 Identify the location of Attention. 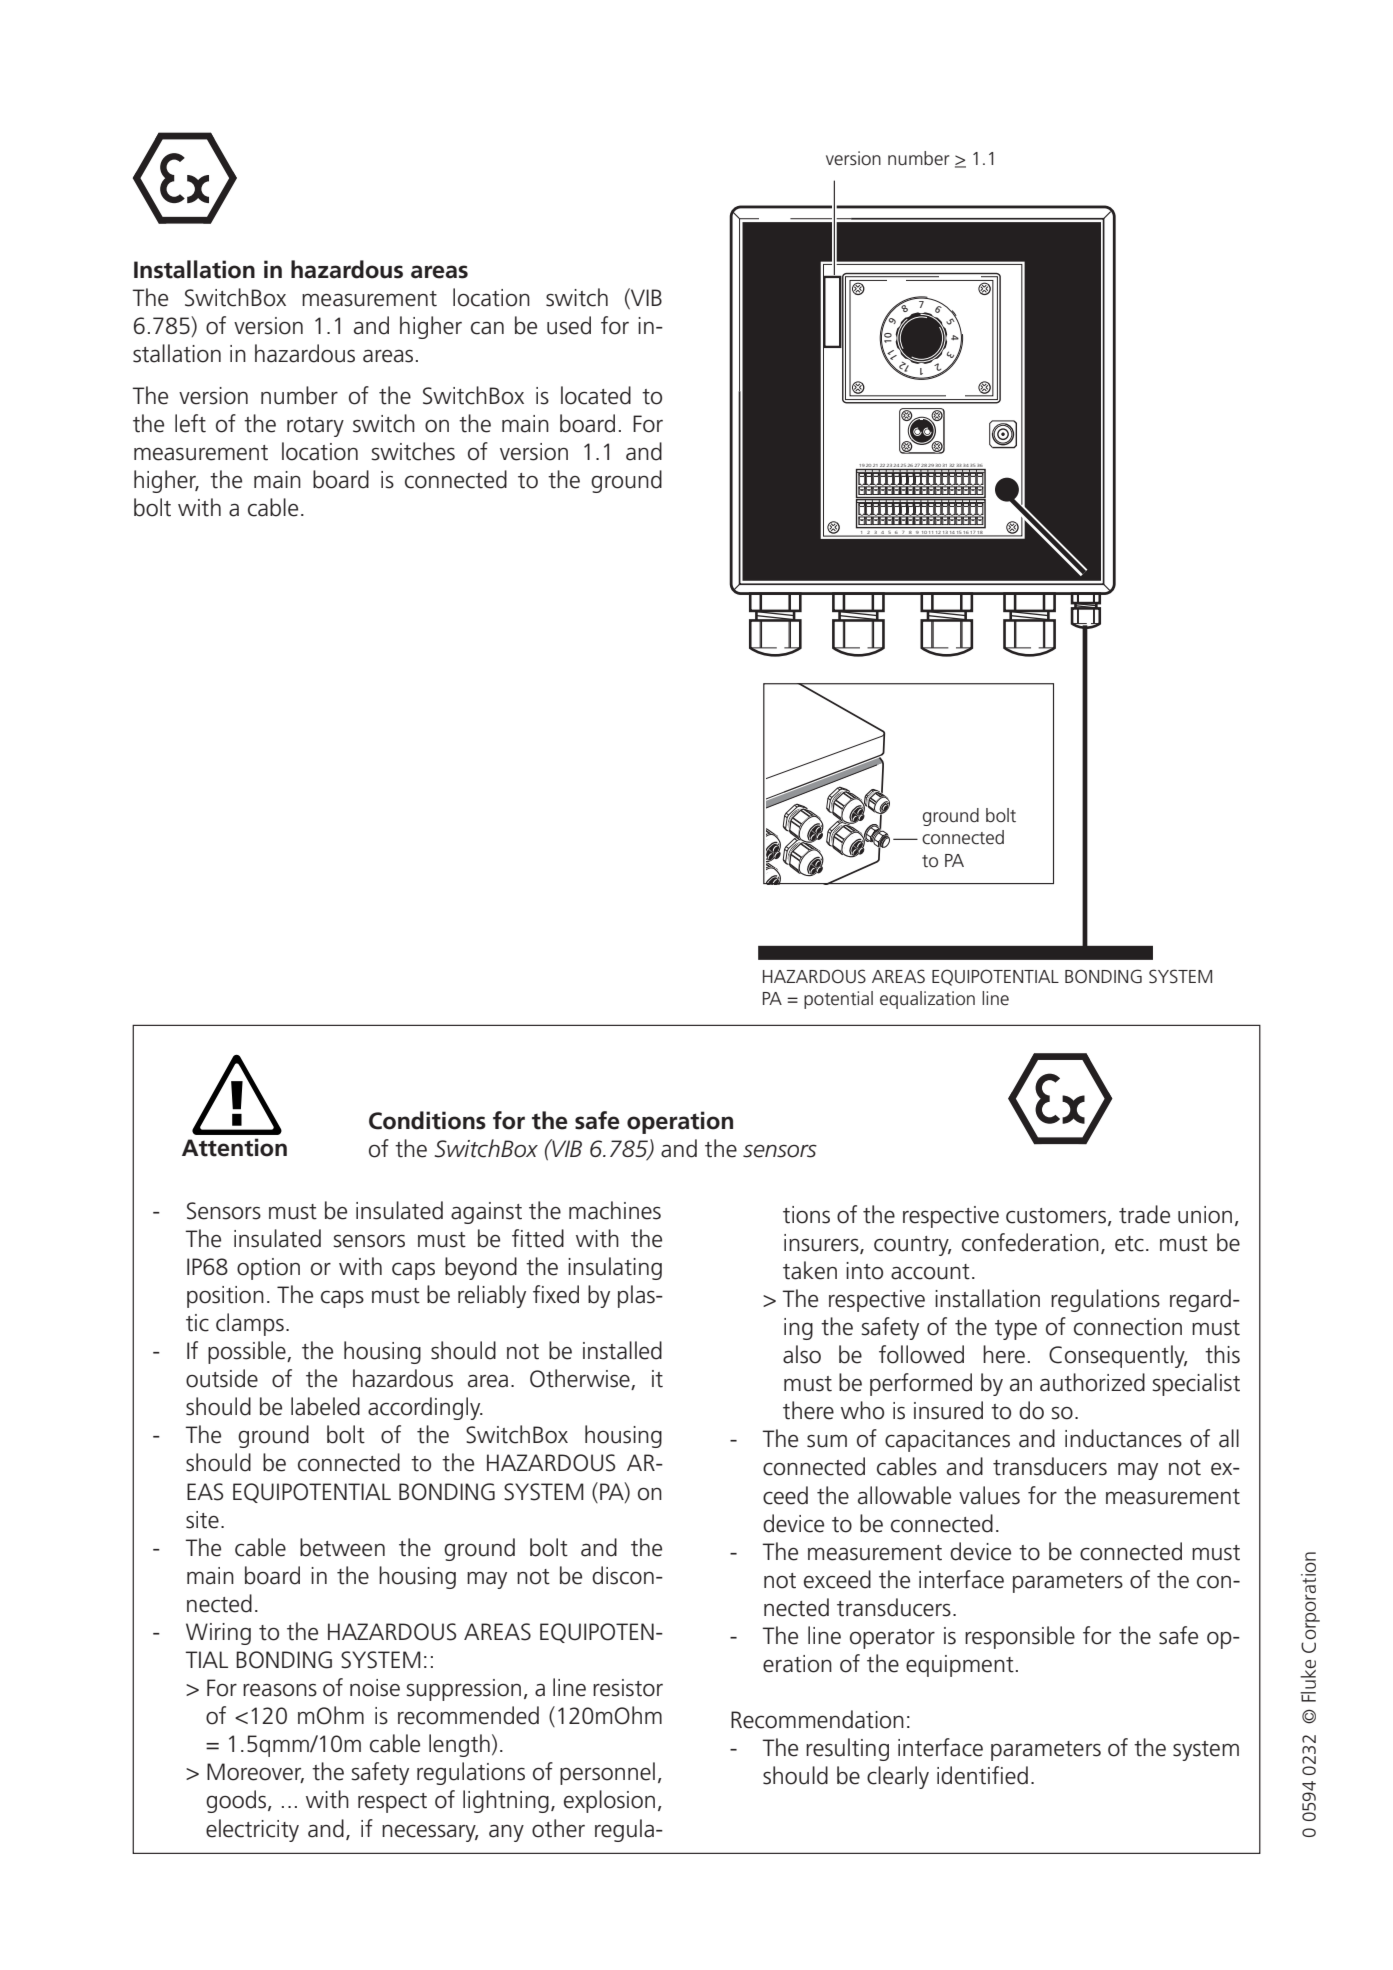
(234, 1147).
